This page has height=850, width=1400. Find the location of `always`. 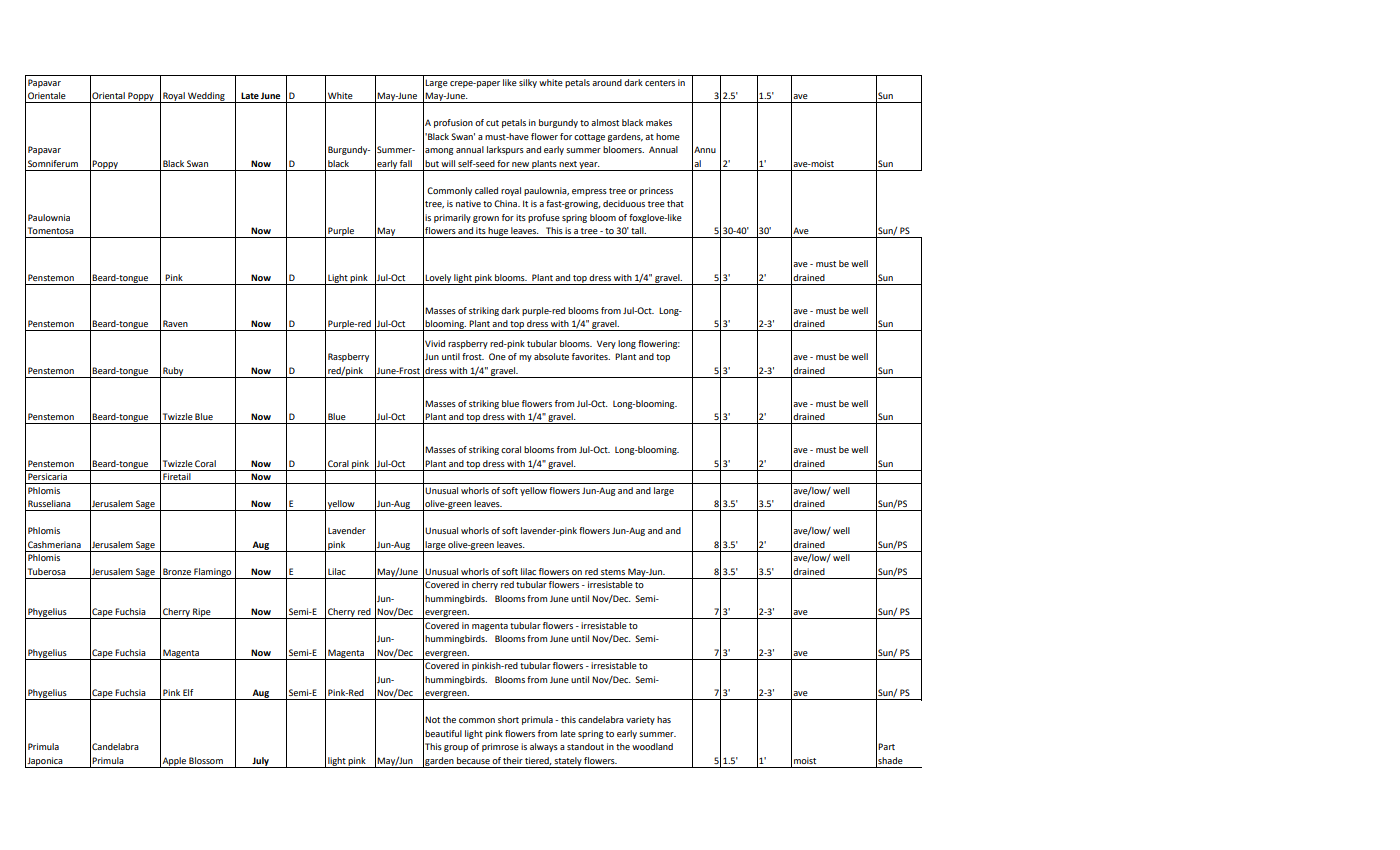

always is located at coordinates (544, 747).
